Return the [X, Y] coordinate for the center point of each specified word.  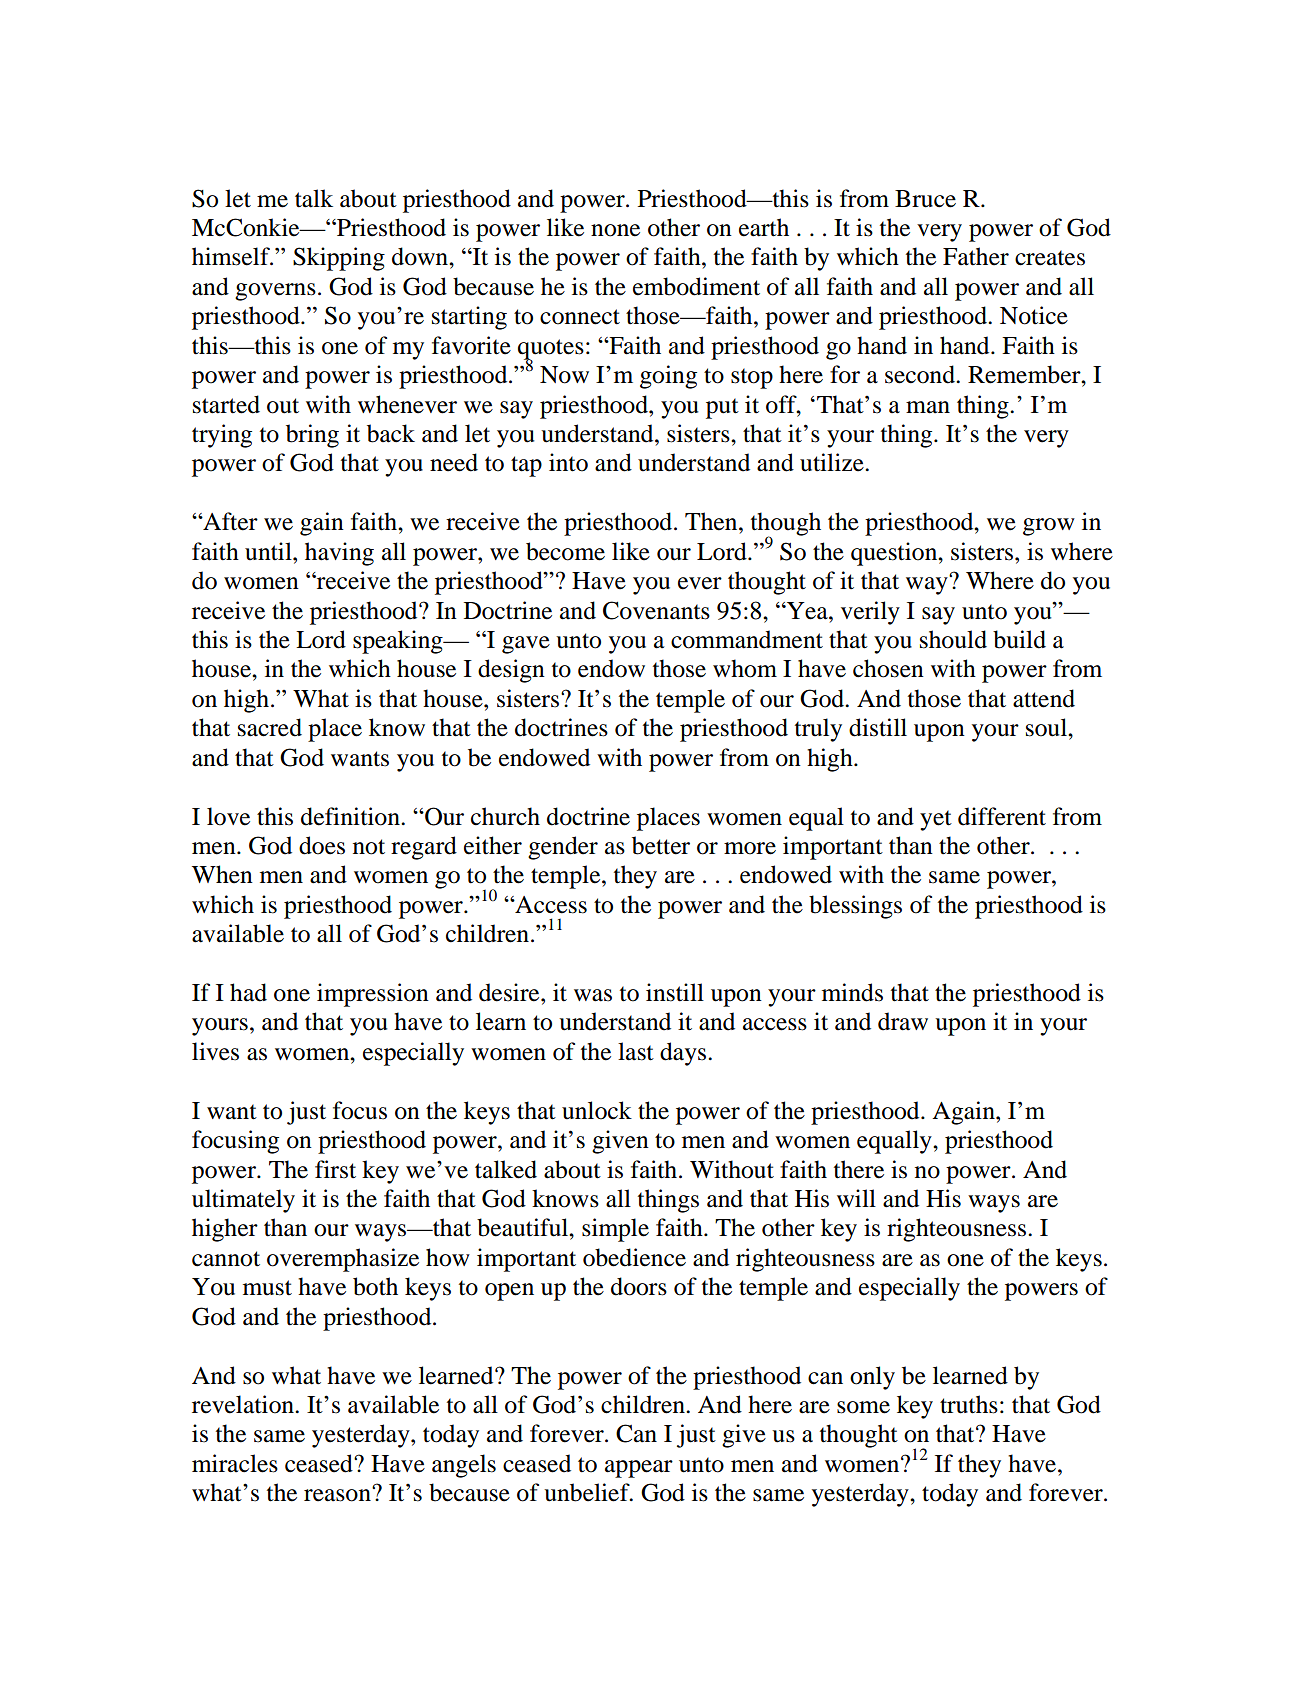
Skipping [339, 259]
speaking [399, 642]
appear [639, 1469]
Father [976, 256]
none [615, 230]
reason [338, 1494]
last [636, 1051]
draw [903, 1021]
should [953, 639]
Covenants [656, 610]
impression [373, 995]
